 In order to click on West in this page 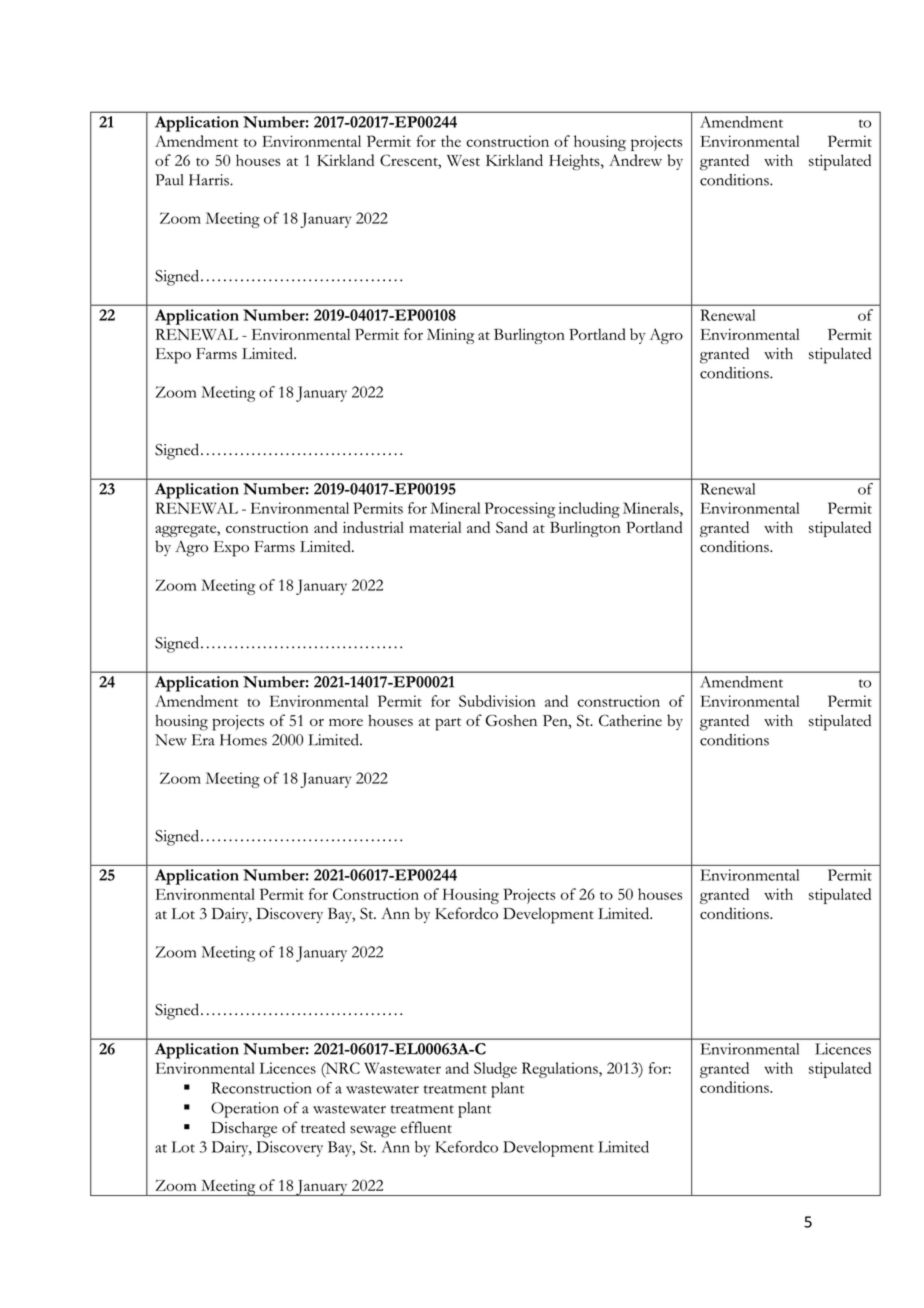, I will do `click(463, 160)`.
